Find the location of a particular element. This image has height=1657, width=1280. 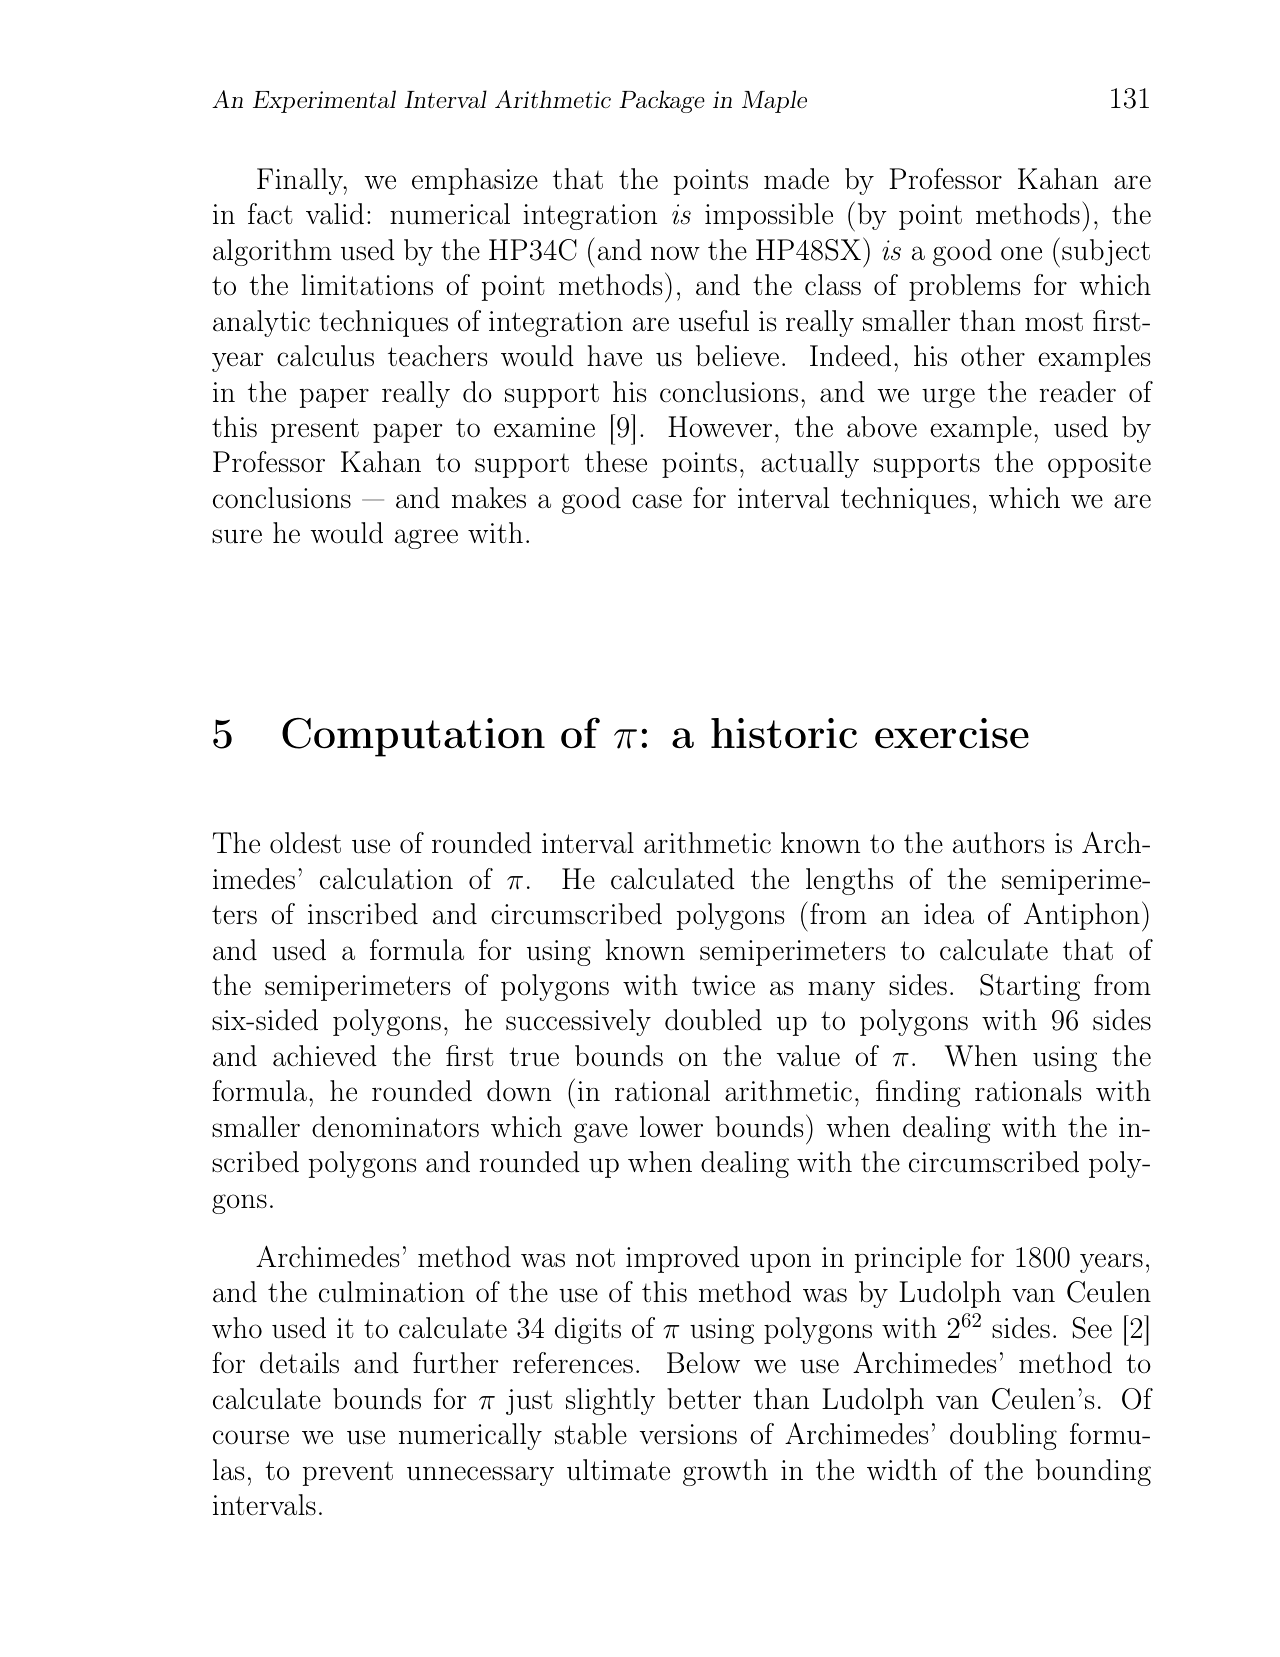

versions is located at coordinates (688, 1434).
